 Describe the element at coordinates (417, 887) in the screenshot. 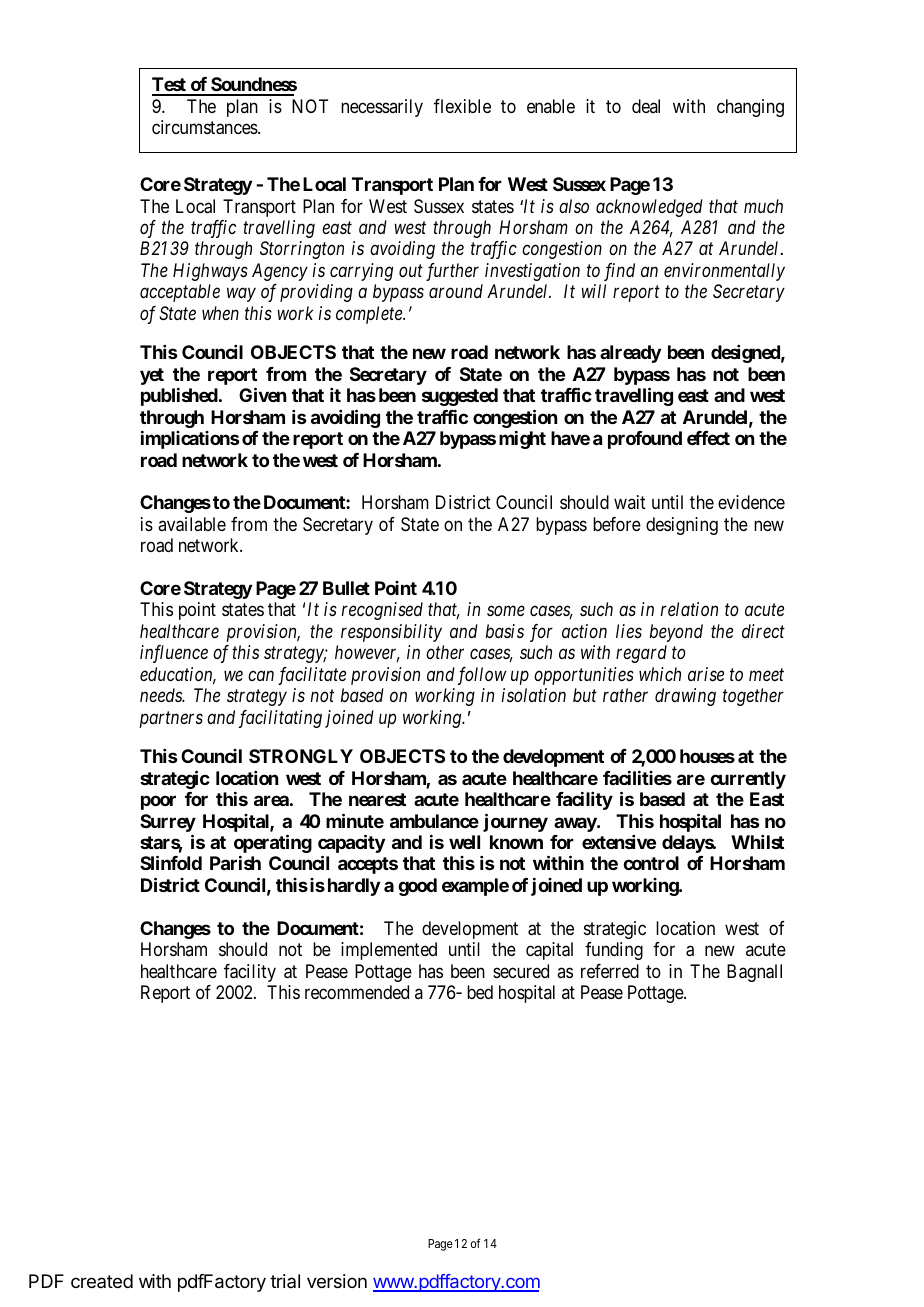

I see `good` at that location.
